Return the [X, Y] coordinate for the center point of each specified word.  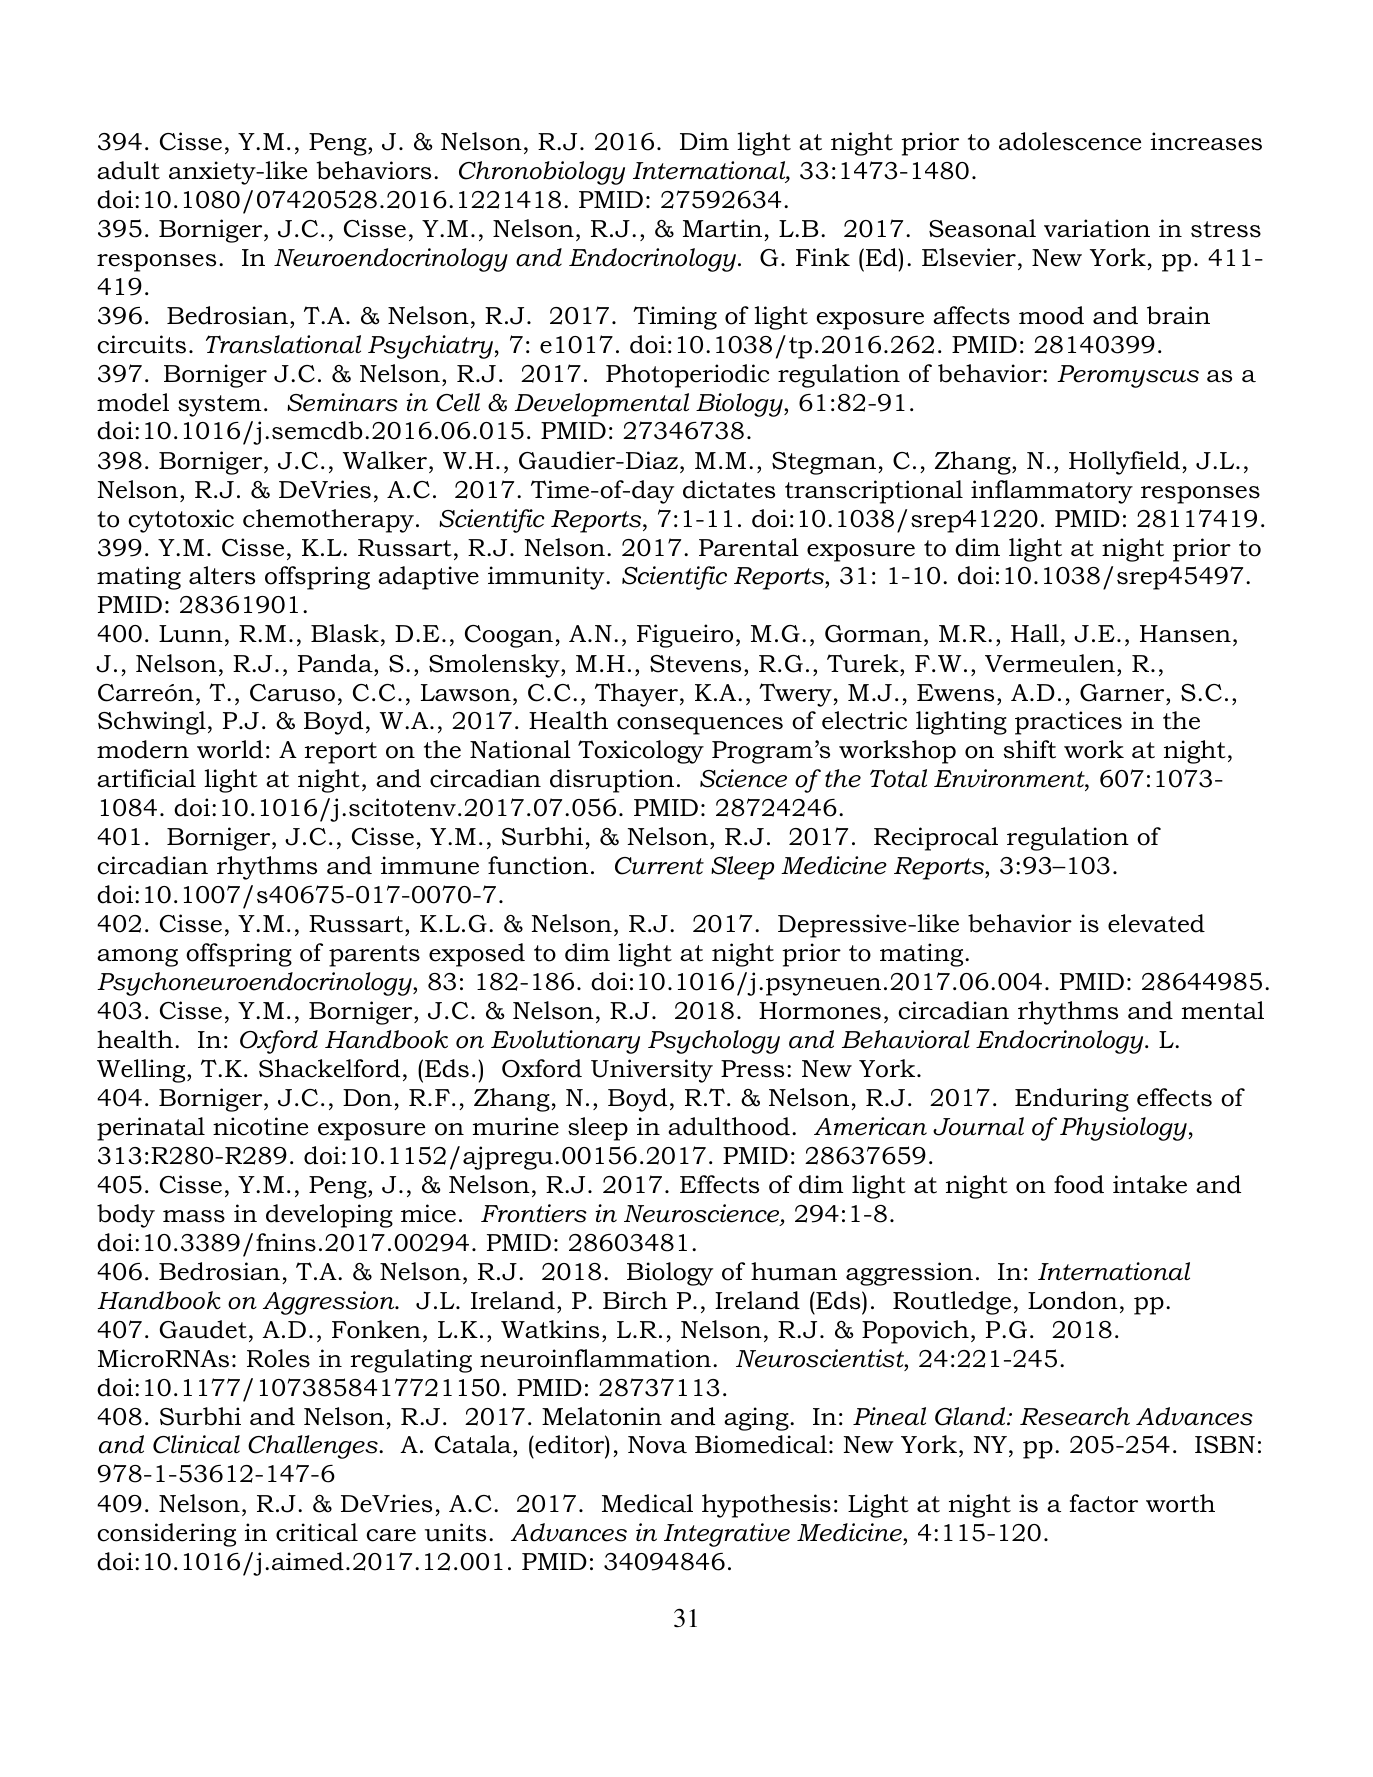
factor [1104, 1503]
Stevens [695, 664]
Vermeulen [1050, 663]
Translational [283, 344]
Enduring [1072, 1100]
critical [317, 1532]
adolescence [1070, 141]
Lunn [191, 634]
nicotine [260, 1126]
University [652, 1071]
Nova [657, 1445]
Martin [722, 228]
